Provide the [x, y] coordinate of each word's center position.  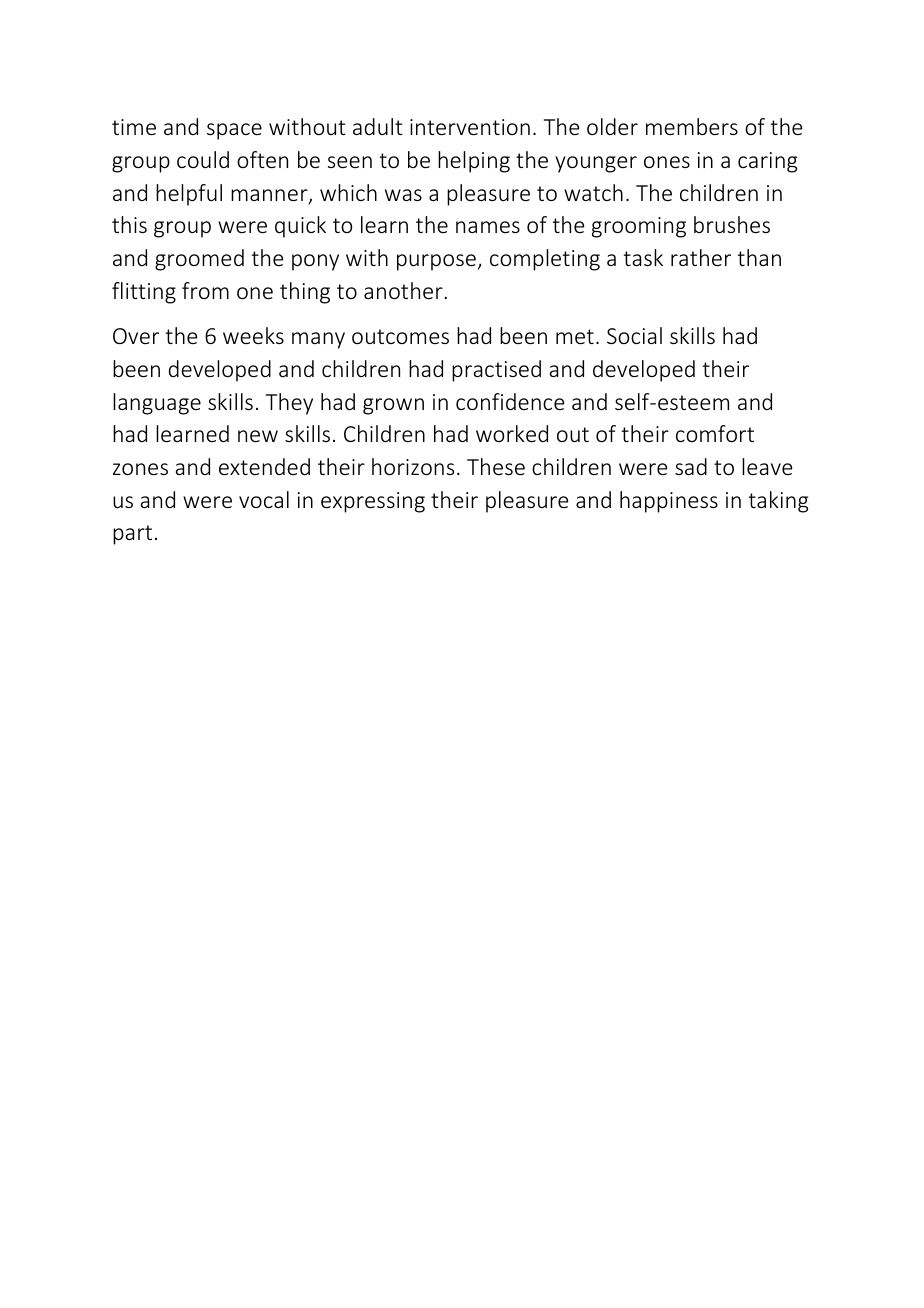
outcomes [400, 336]
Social [634, 335]
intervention [470, 127]
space [234, 131]
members [692, 126]
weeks [253, 335]
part [132, 535]
